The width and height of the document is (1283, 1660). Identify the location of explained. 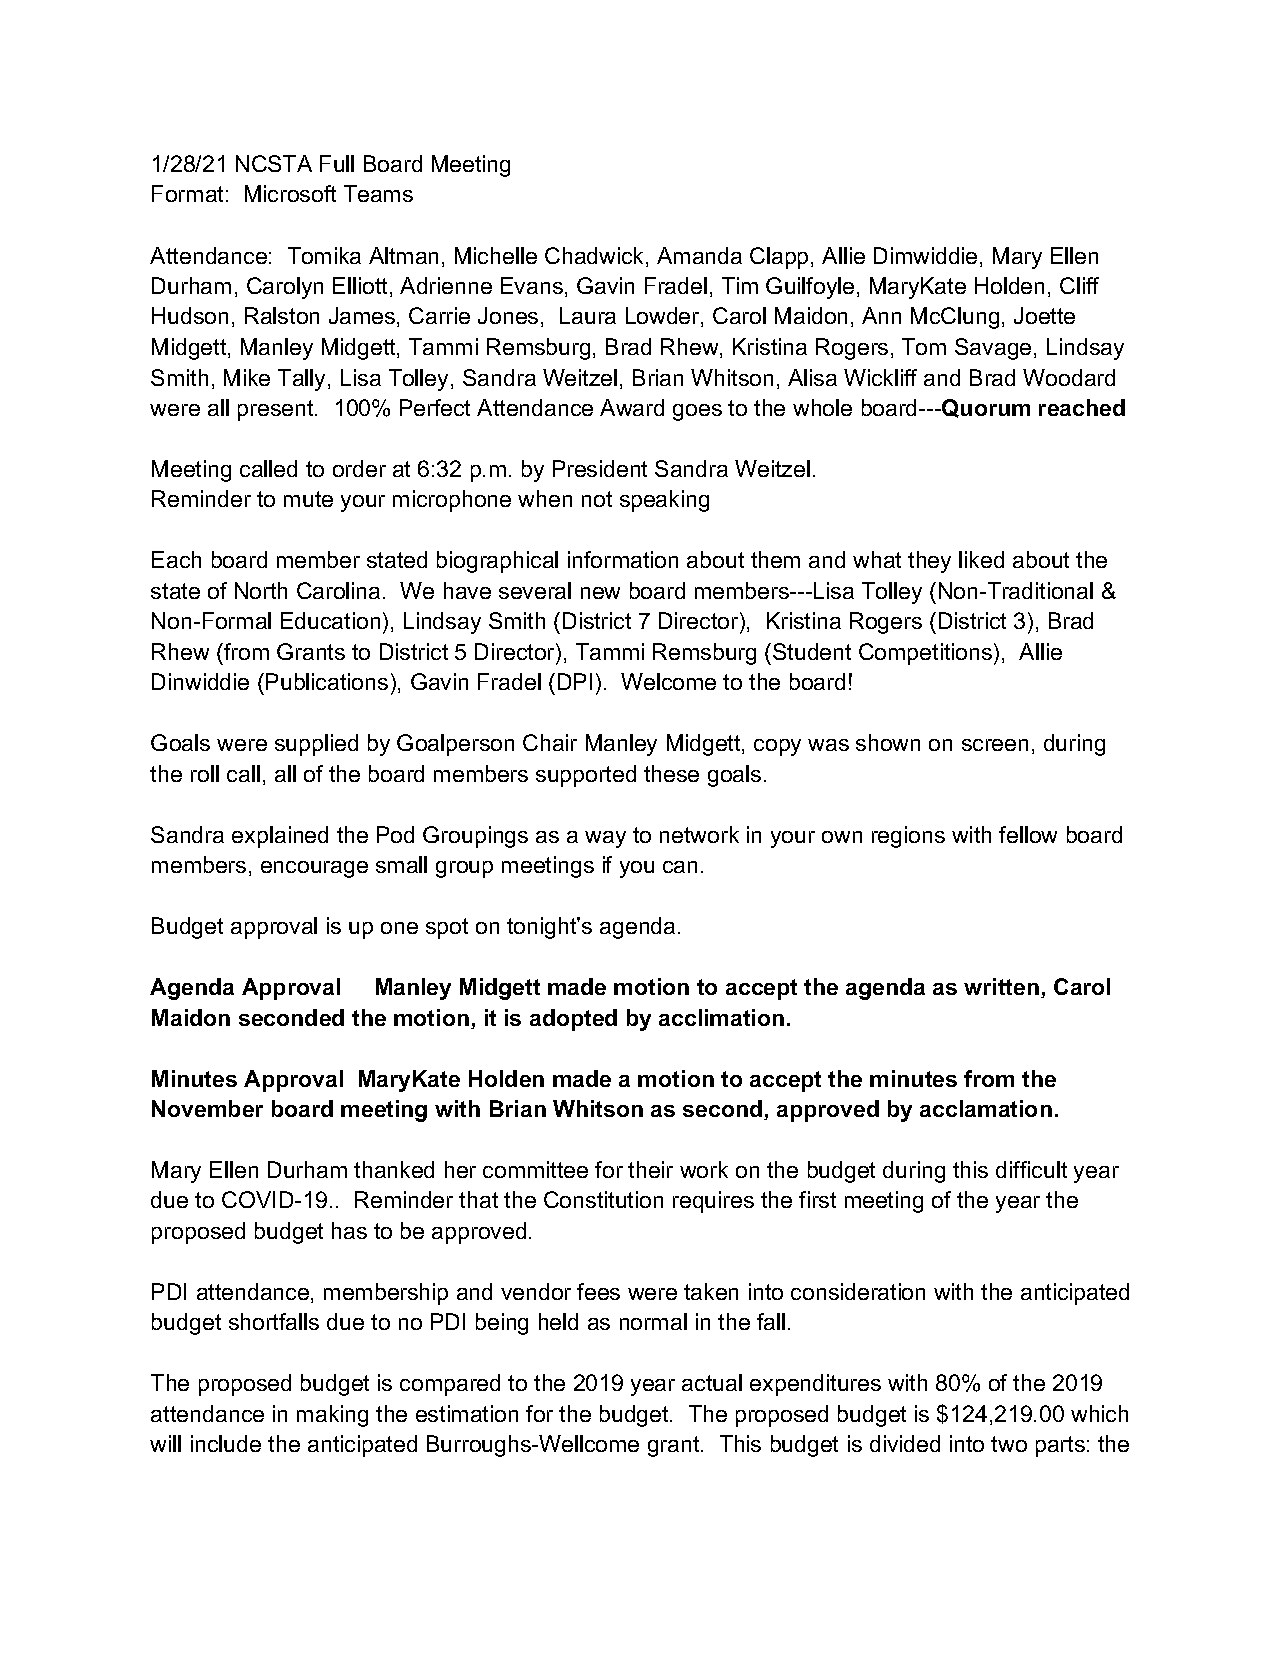
(280, 837).
